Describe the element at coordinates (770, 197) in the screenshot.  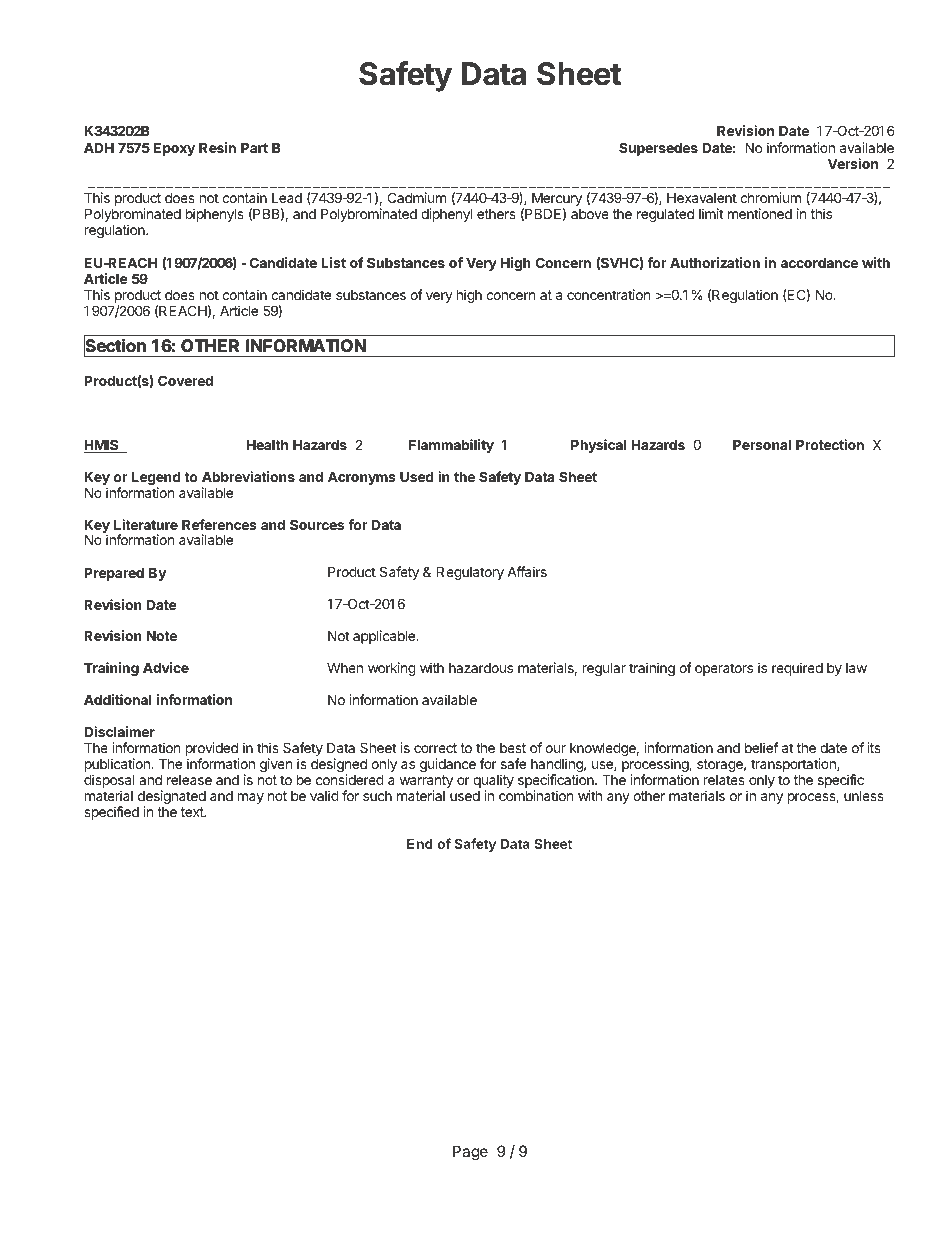
I see `chromium` at that location.
